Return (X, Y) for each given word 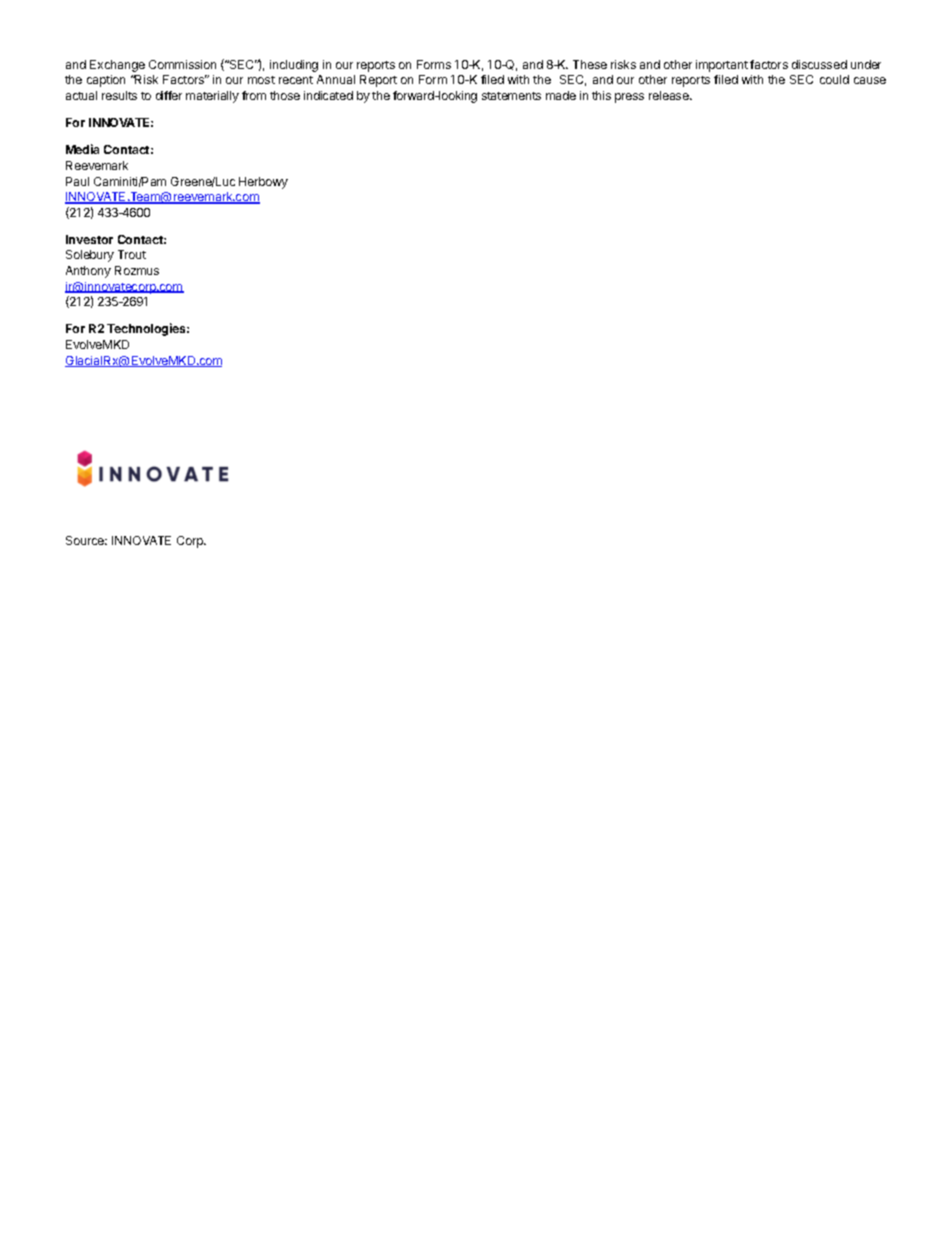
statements (511, 96)
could (834, 79)
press (629, 98)
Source (86, 540)
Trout (132, 254)
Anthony (88, 272)
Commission (182, 64)
